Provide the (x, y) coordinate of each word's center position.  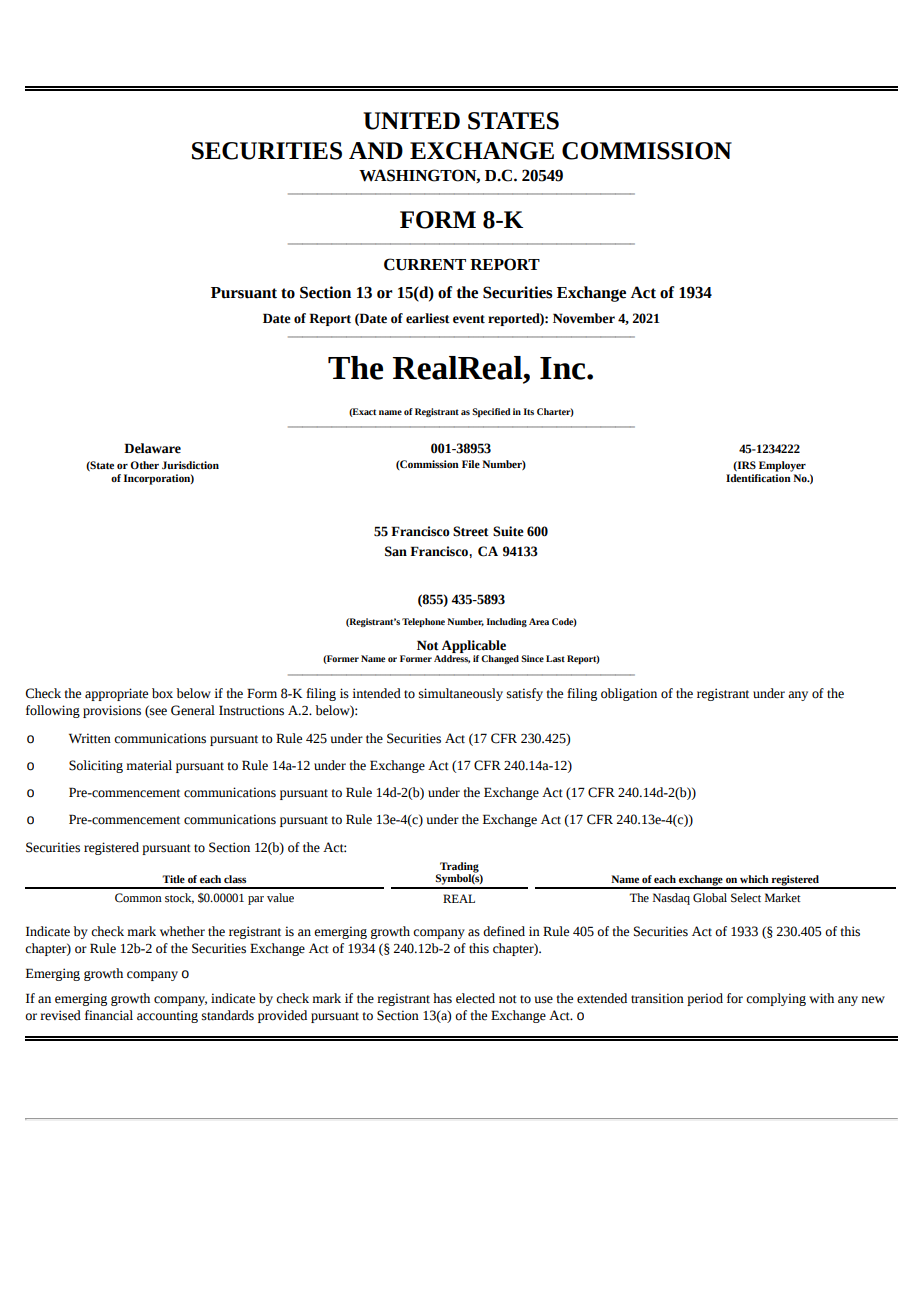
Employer (782, 466)
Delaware (152, 448)
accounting (167, 1016)
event (469, 319)
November (584, 318)
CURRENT (425, 264)
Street (471, 531)
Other (144, 465)
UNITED (411, 121)
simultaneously (461, 694)
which (754, 879)
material (149, 765)
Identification (759, 476)
